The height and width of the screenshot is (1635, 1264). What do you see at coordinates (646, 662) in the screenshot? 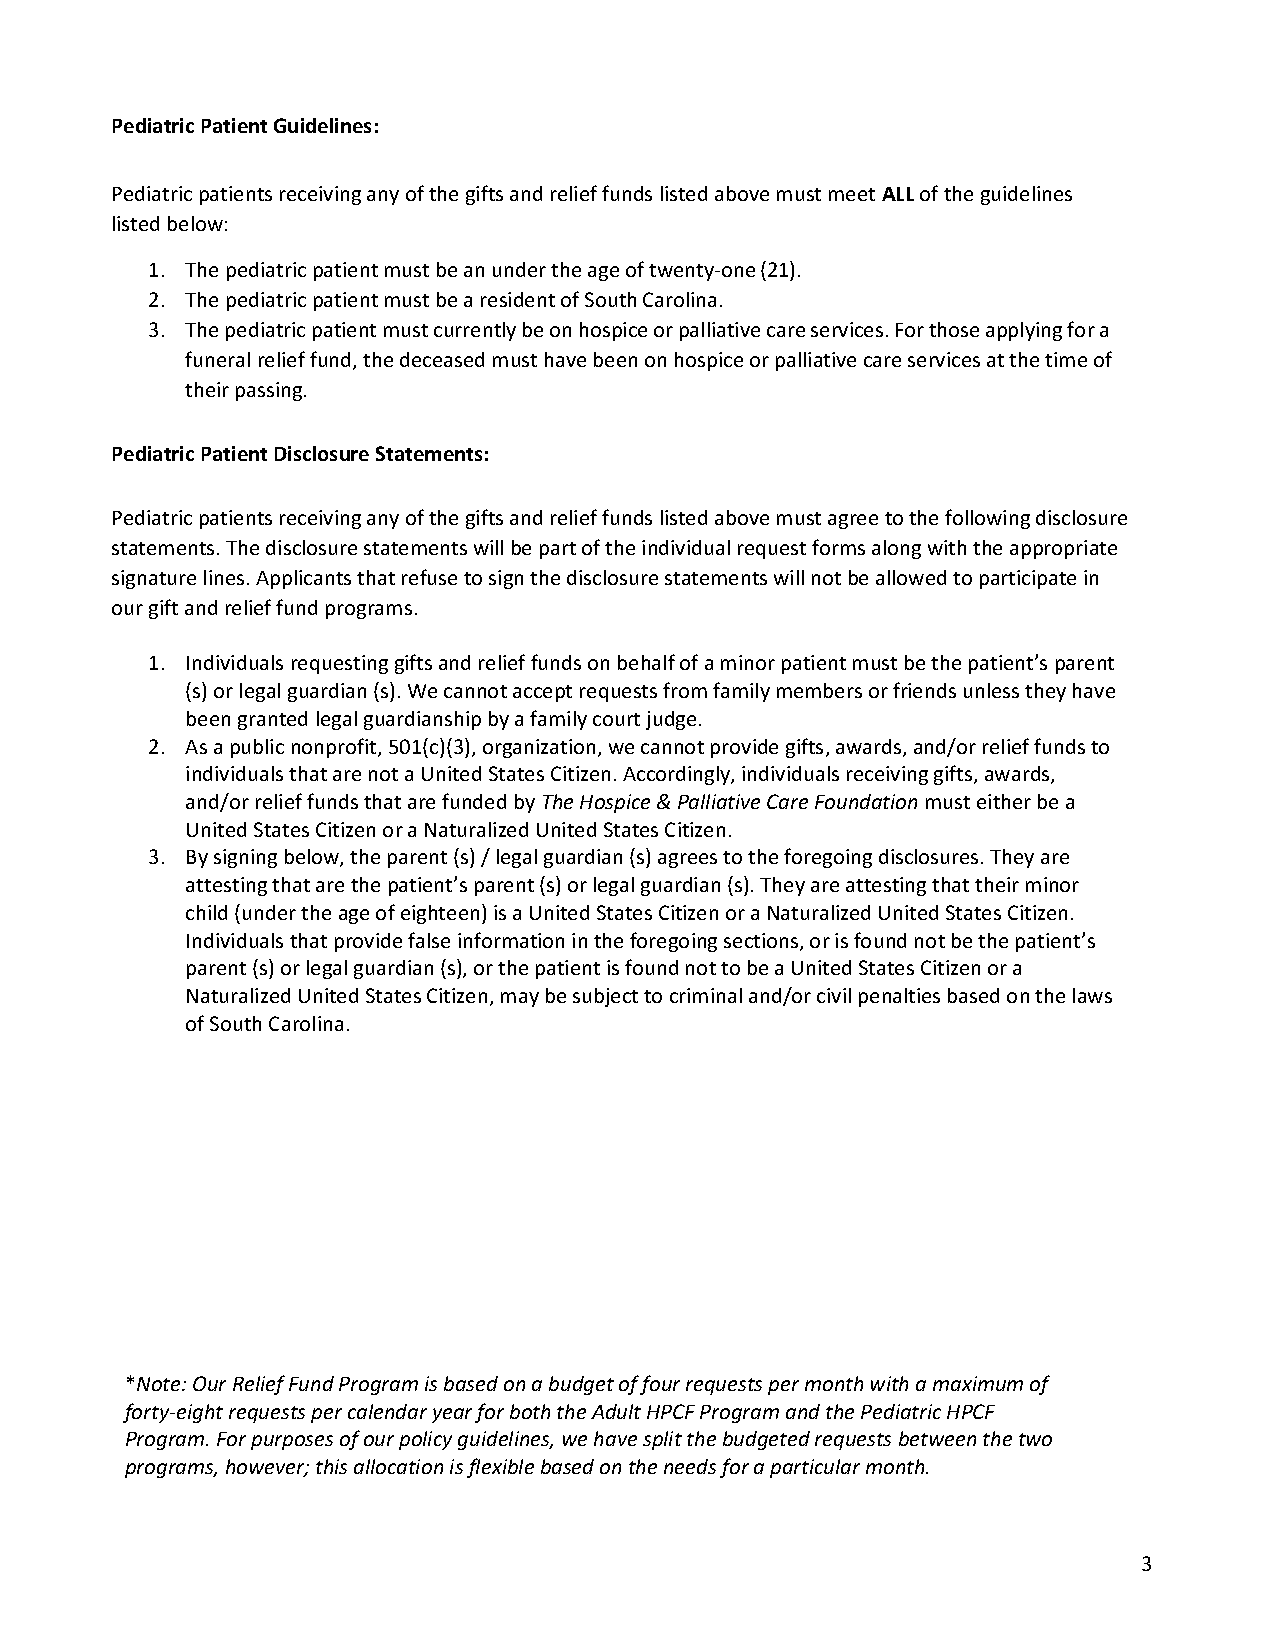
I see `behalf` at bounding box center [646, 662].
